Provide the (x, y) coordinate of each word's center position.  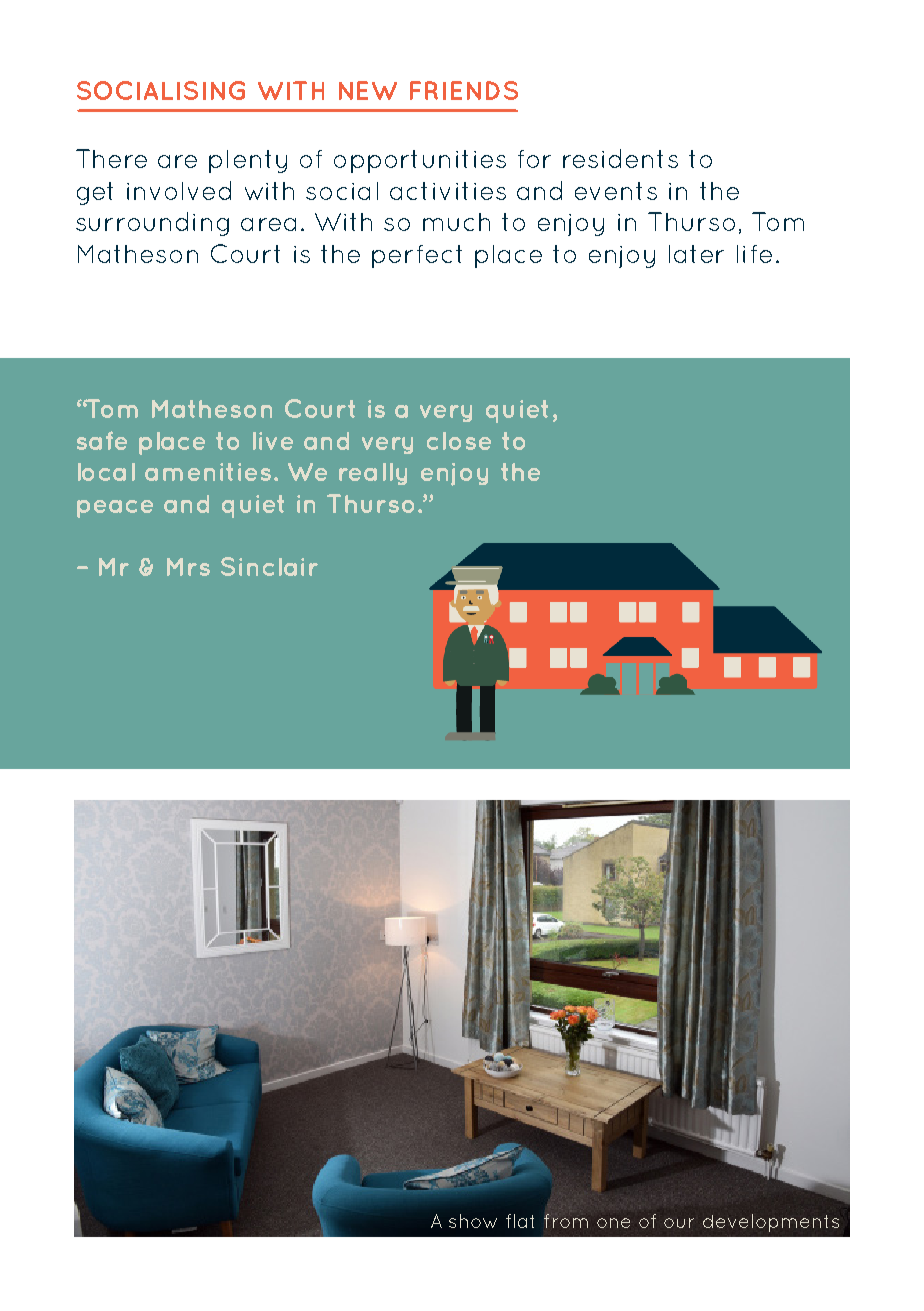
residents (620, 158)
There (111, 158)
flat (520, 1221)
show (473, 1221)
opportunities (420, 161)
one (613, 1223)
